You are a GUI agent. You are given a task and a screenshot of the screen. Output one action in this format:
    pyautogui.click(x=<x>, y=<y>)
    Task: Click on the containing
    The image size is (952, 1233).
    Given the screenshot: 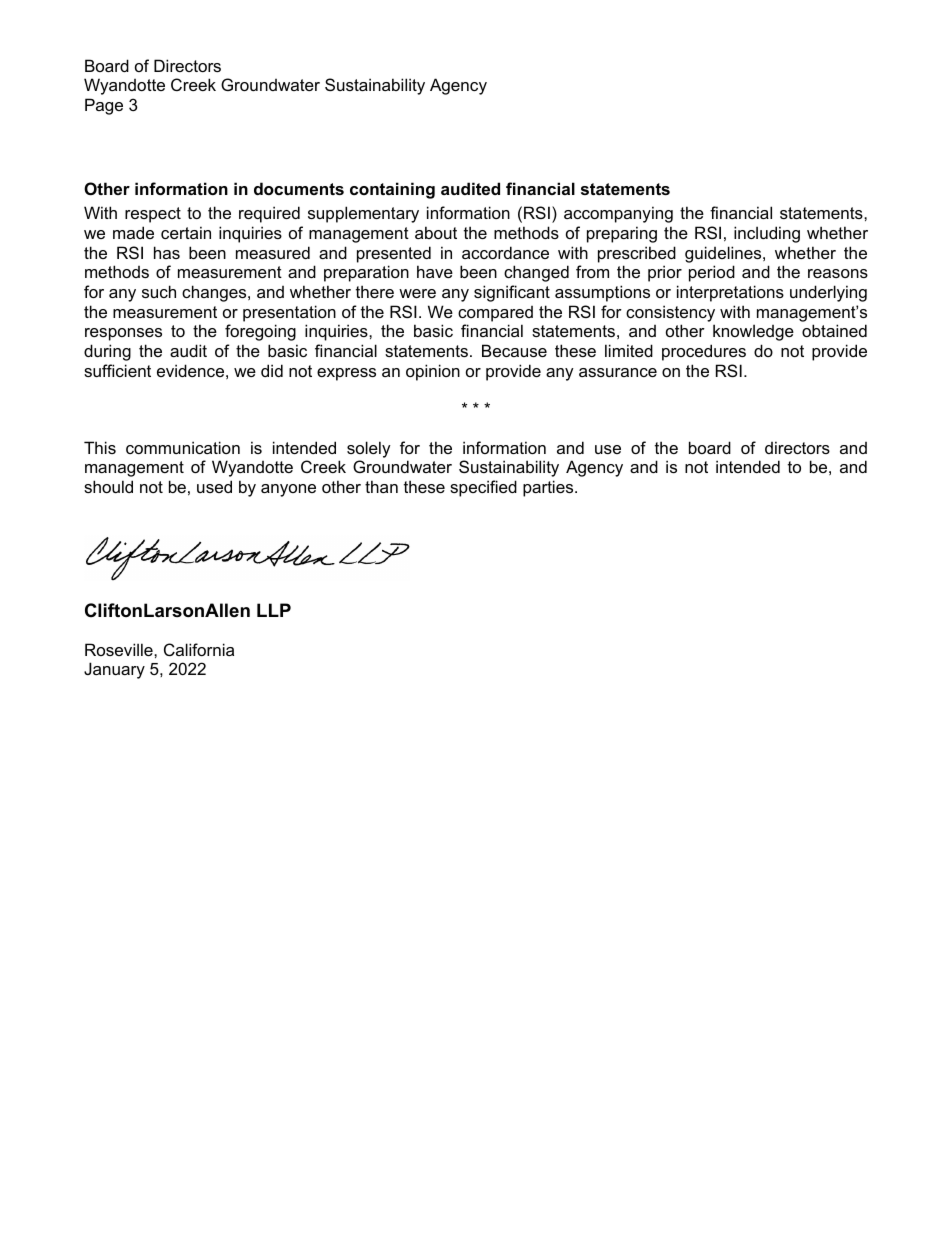 What is the action you would take?
    pyautogui.click(x=392, y=190)
